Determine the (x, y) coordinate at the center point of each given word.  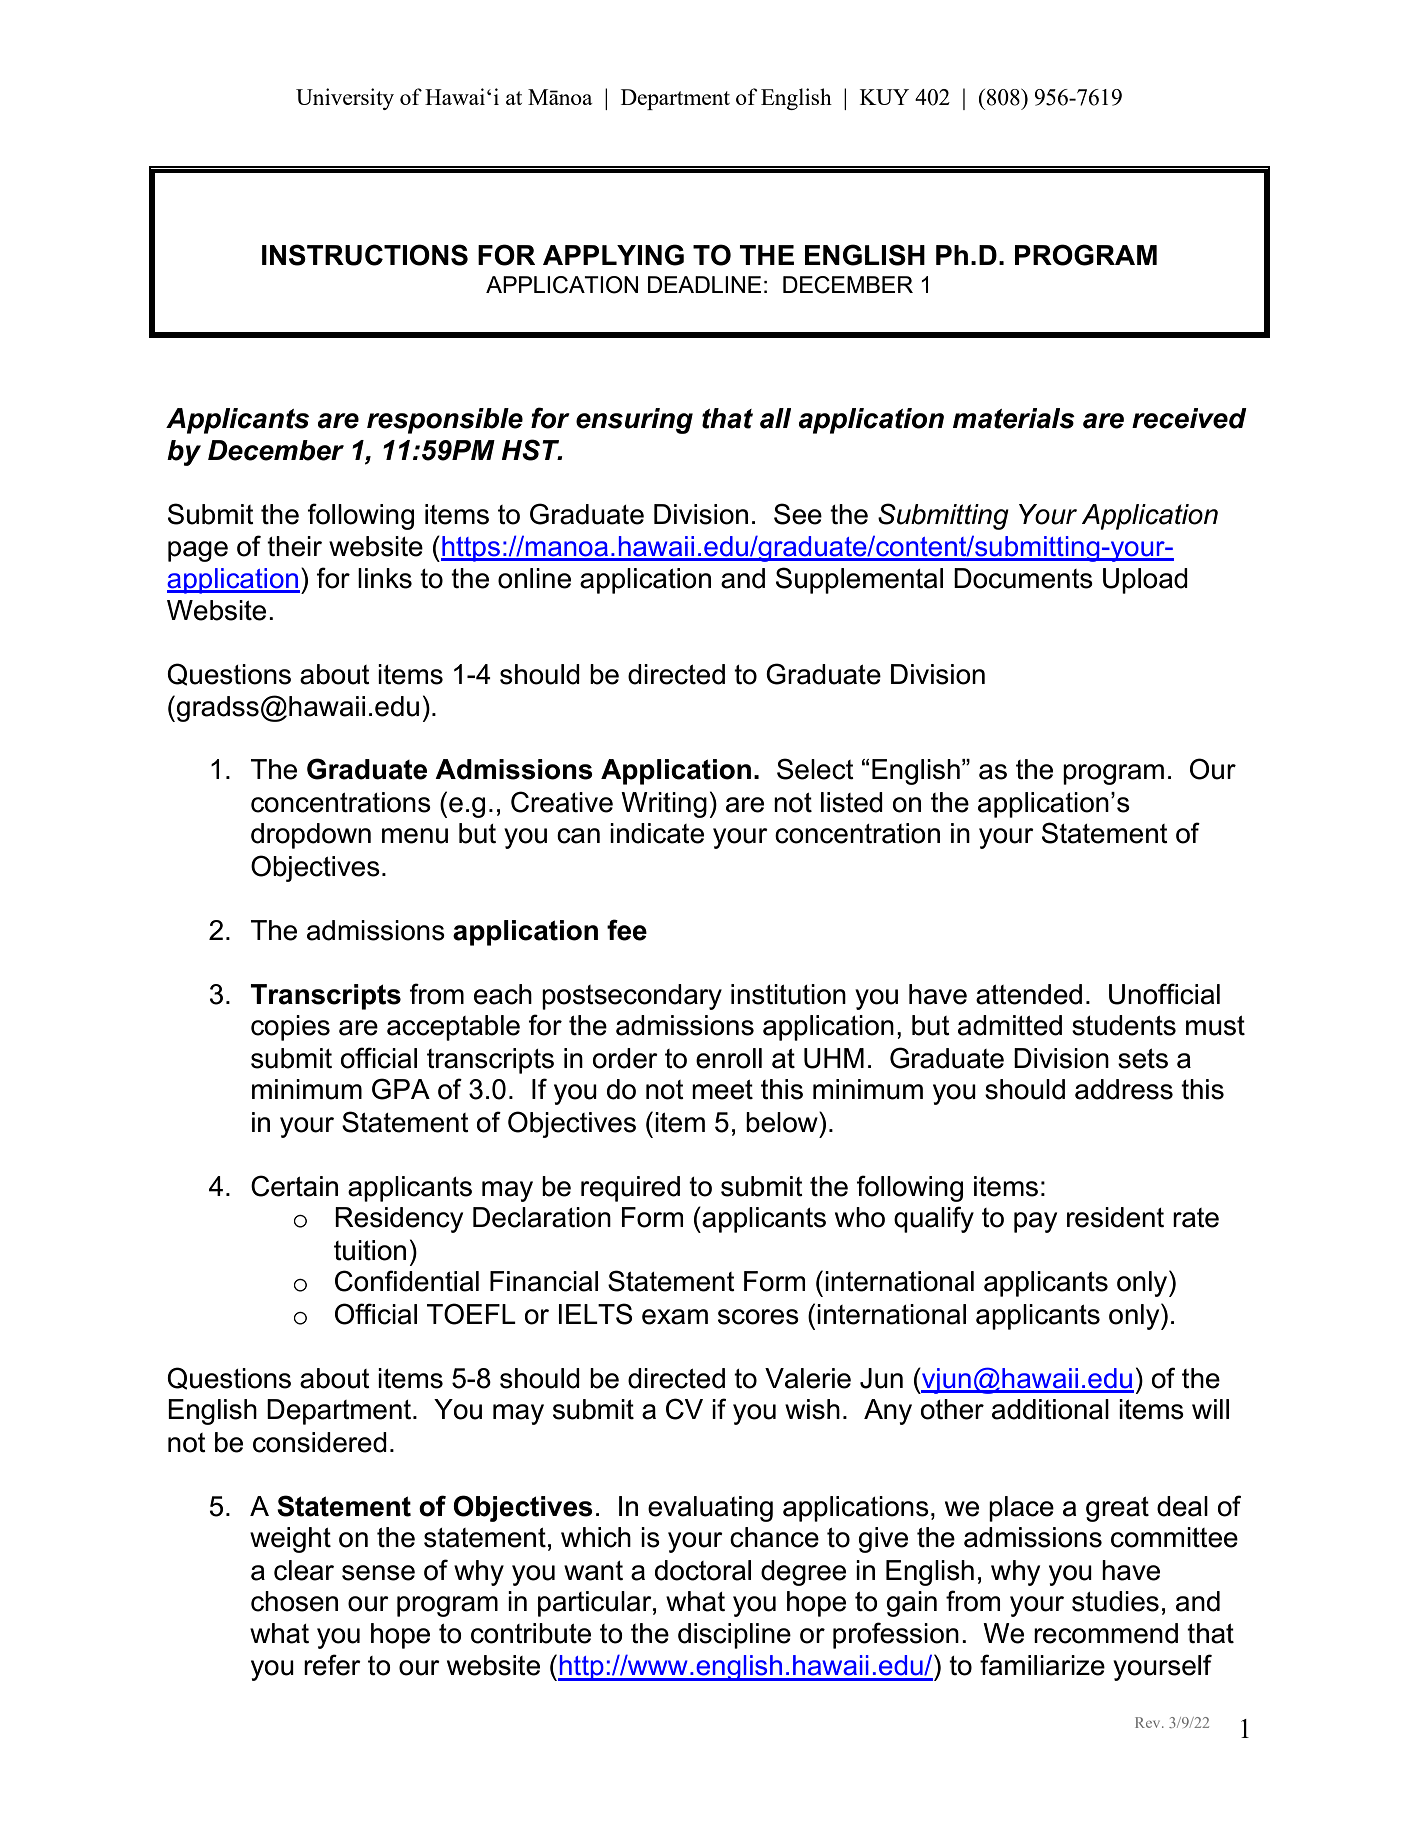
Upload (1145, 581)
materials (1014, 418)
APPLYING (613, 255)
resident (1115, 1217)
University (345, 99)
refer (332, 1665)
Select (815, 769)
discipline (734, 1636)
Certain (294, 1186)
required (630, 1189)
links (385, 578)
